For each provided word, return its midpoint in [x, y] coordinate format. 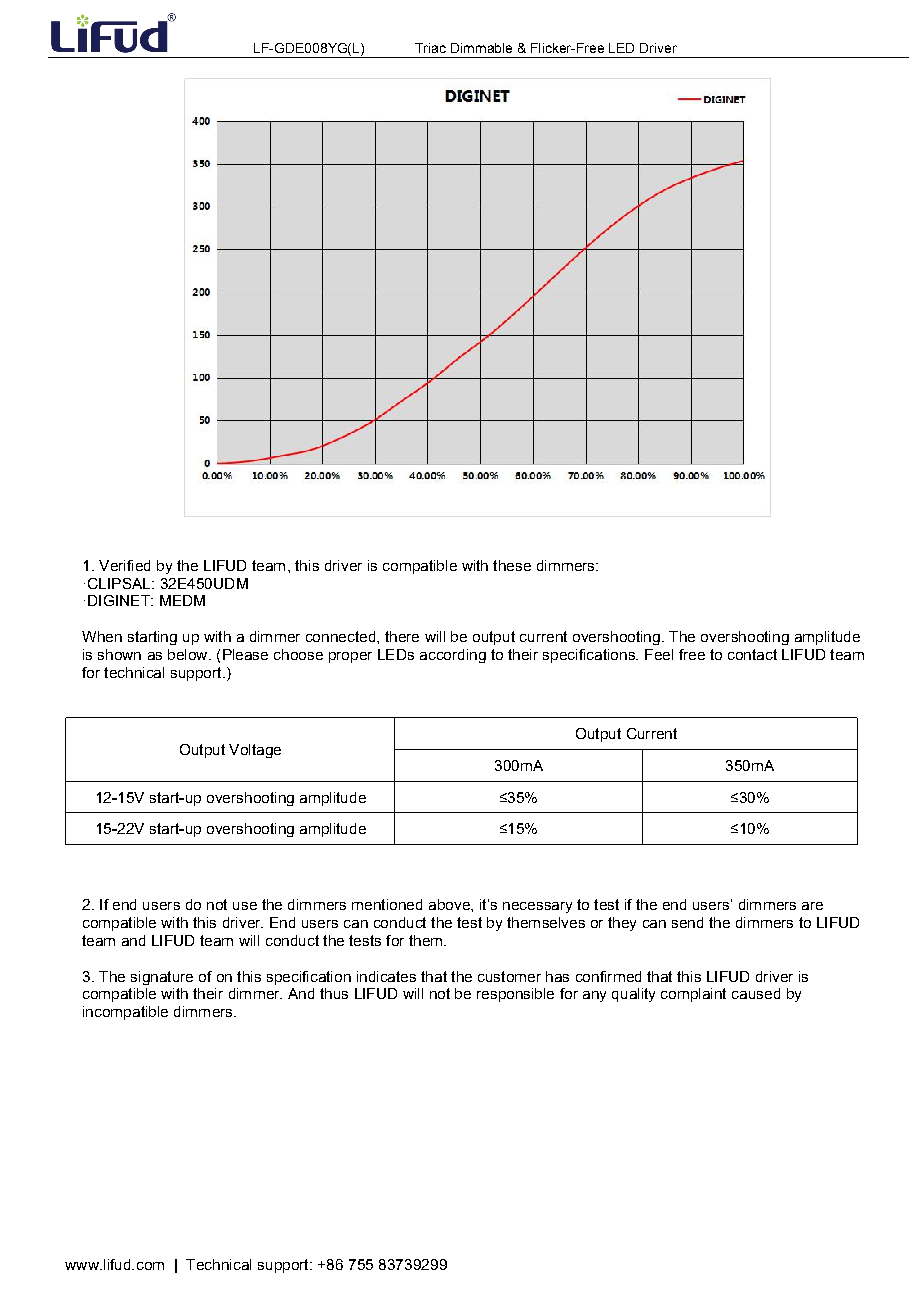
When [102, 636]
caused [756, 993]
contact [752, 654]
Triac [430, 48]
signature [162, 978]
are [812, 906]
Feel [659, 654]
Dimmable [481, 48]
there [402, 636]
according [453, 656]
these [512, 565]
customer [509, 976]
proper [350, 657]
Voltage [255, 751]
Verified [124, 565]
